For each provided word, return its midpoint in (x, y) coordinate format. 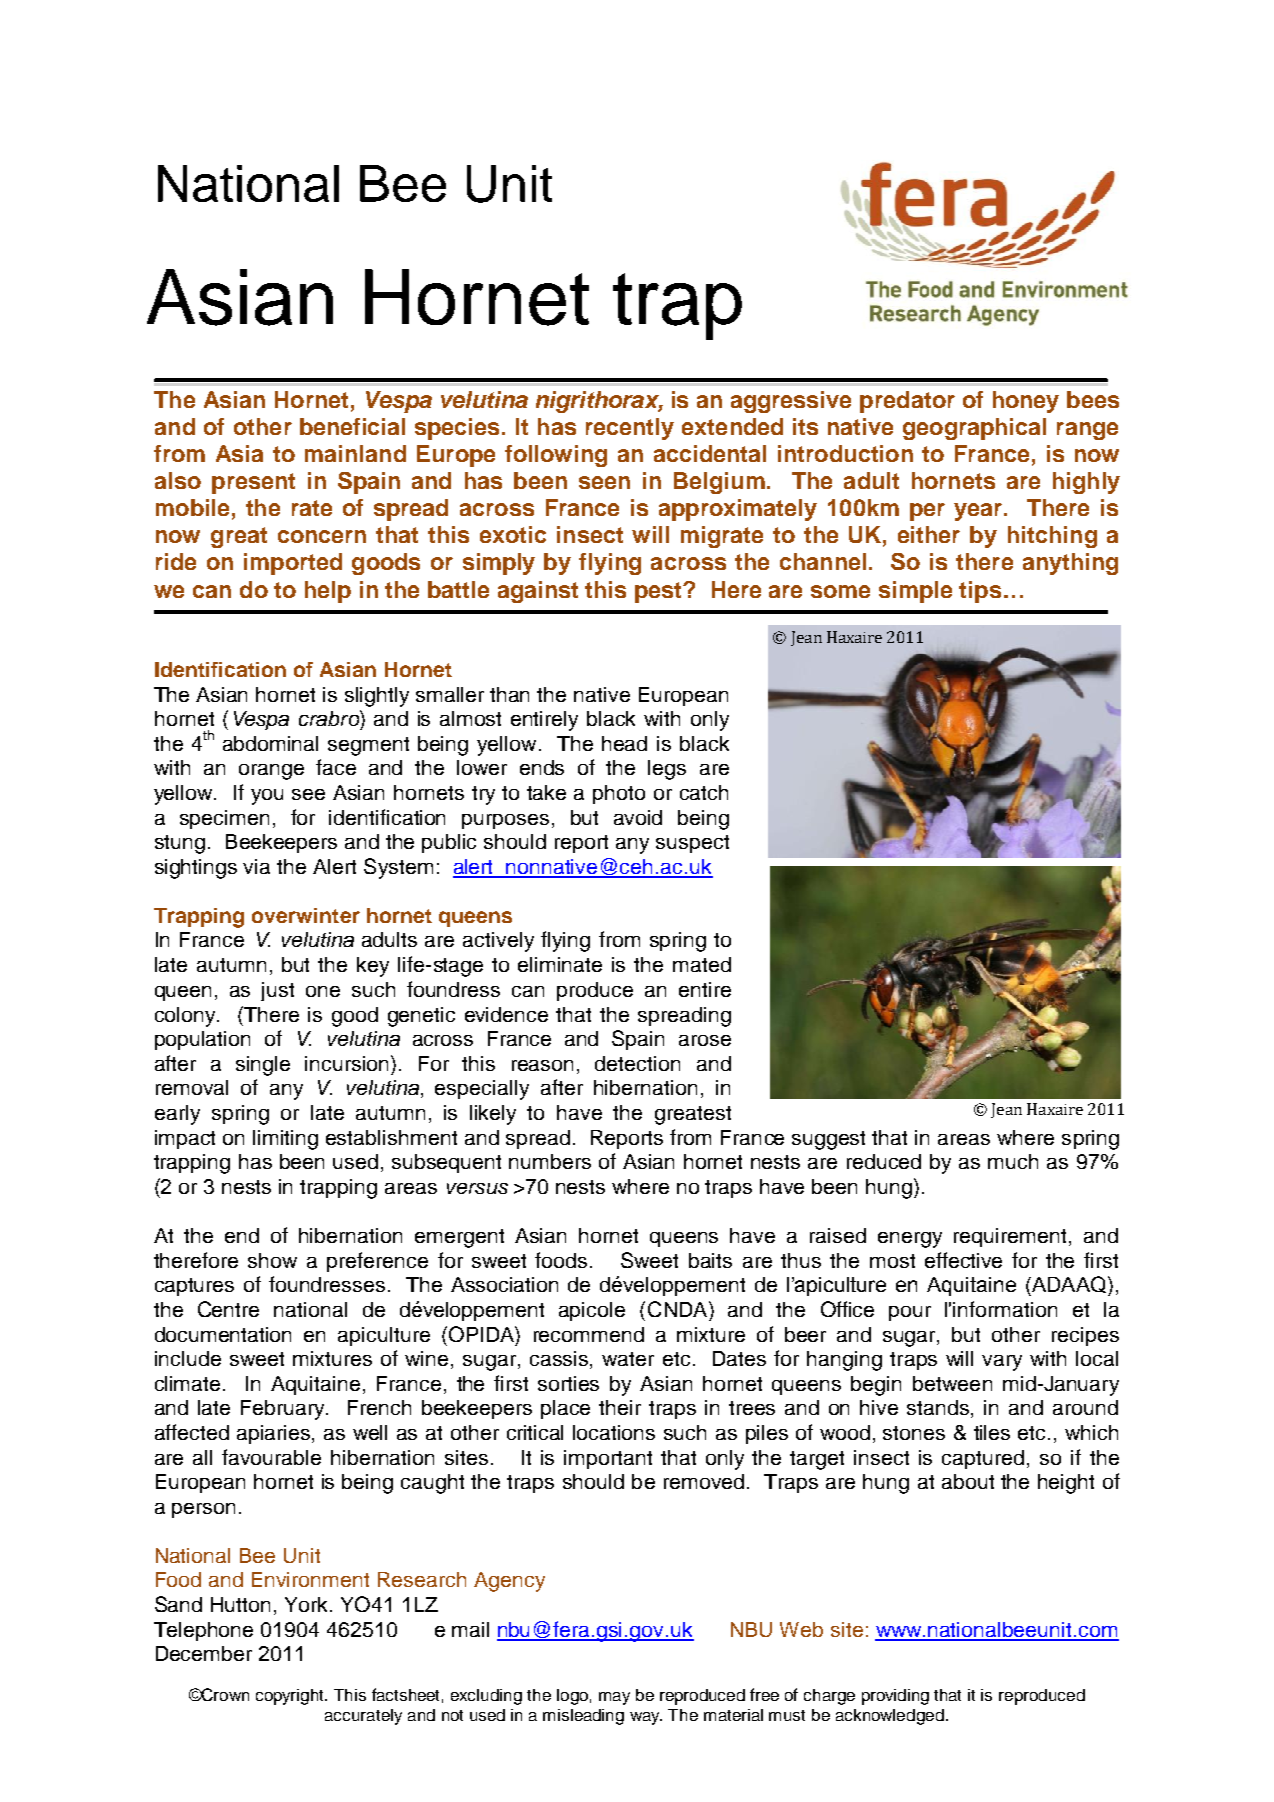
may (614, 1698)
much (1013, 1161)
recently (630, 429)
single (263, 1066)
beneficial (352, 426)
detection (637, 1063)
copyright (291, 1697)
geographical (974, 429)
